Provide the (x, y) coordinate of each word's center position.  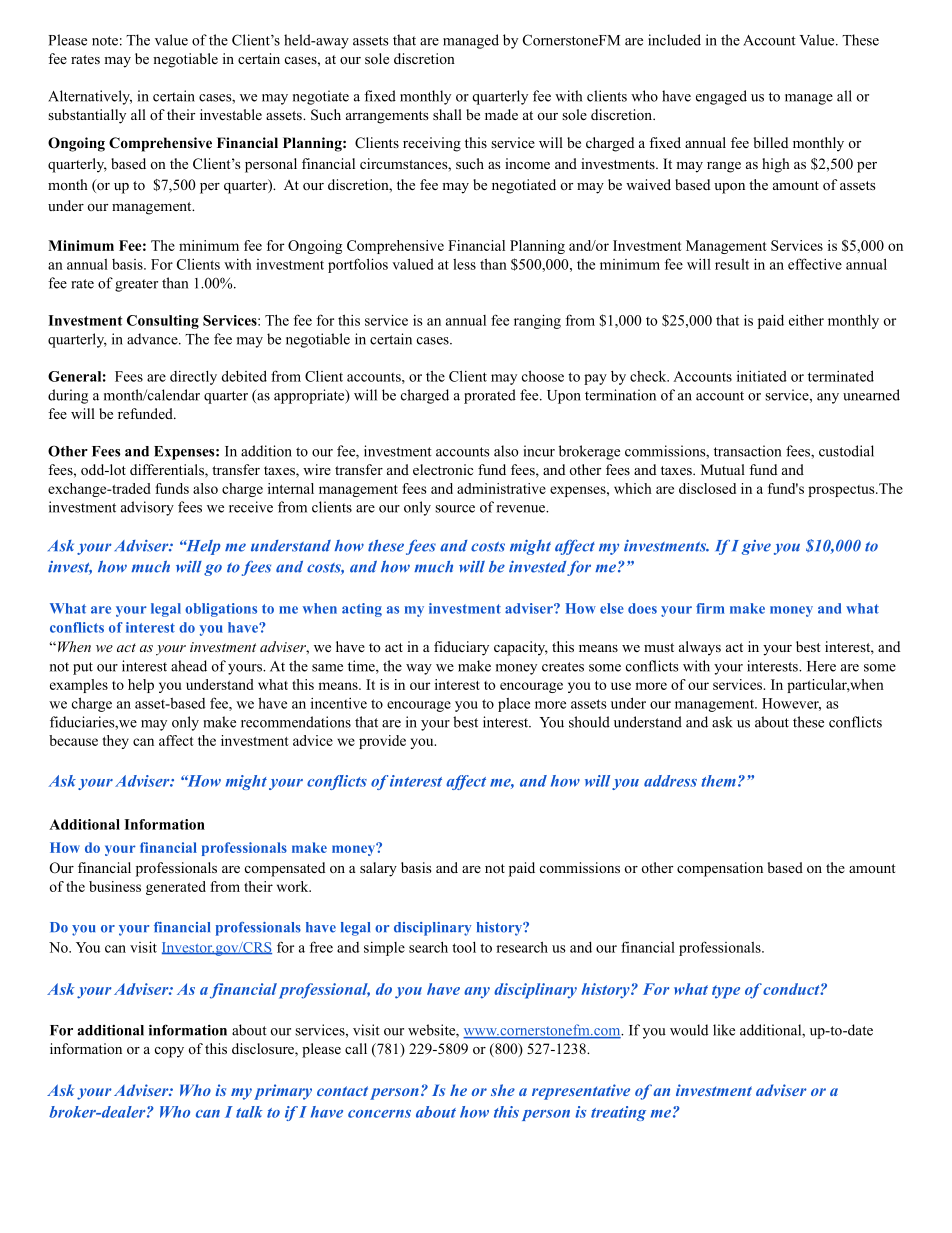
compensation (720, 869)
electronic (443, 469)
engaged (721, 97)
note (105, 41)
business (115, 886)
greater (136, 285)
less (464, 264)
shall (447, 114)
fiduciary (461, 648)
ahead (189, 666)
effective (815, 264)
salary (378, 869)
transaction (747, 451)
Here (821, 666)
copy (169, 1052)
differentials (168, 471)
